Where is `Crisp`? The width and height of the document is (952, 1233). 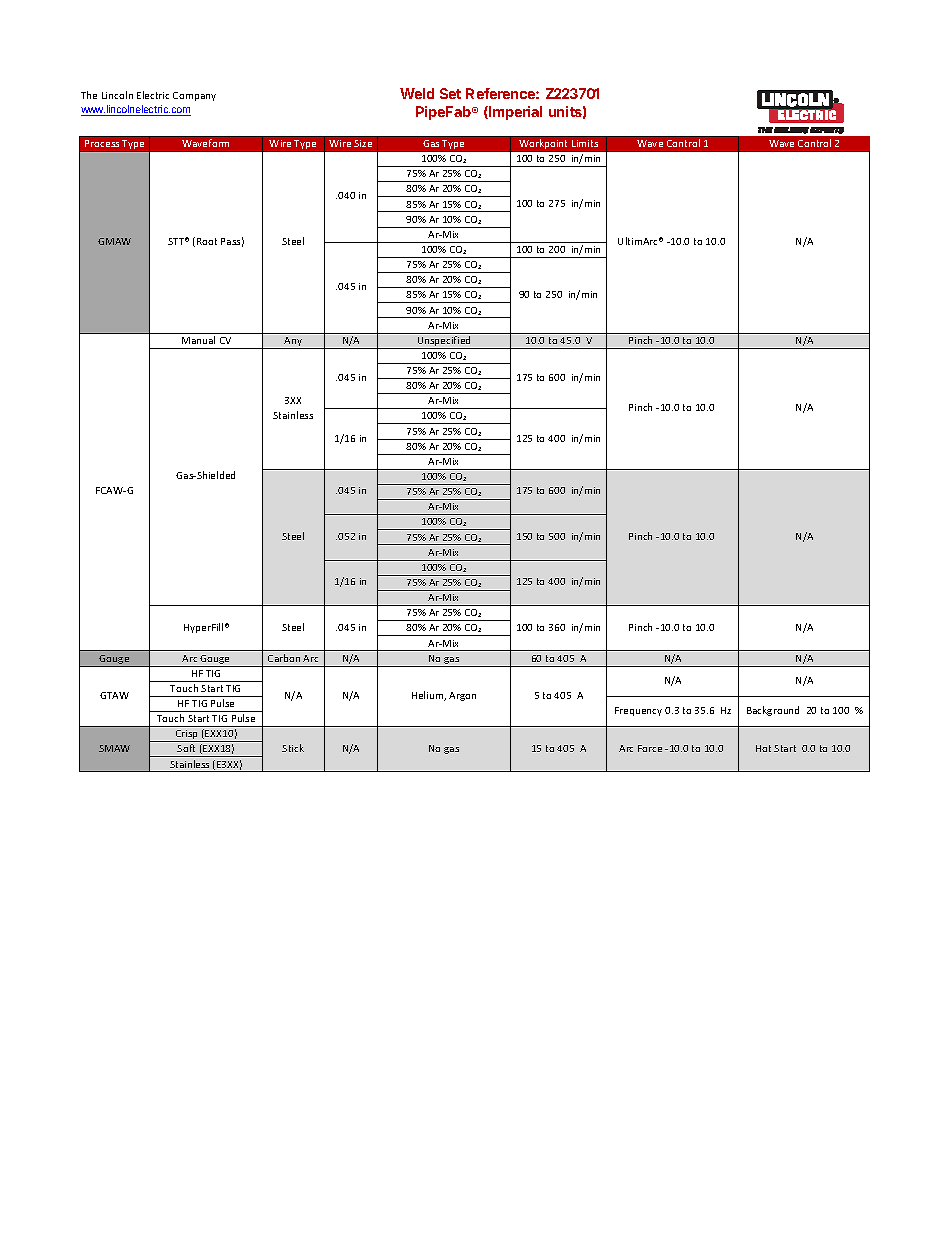 Crisp is located at coordinates (187, 736).
